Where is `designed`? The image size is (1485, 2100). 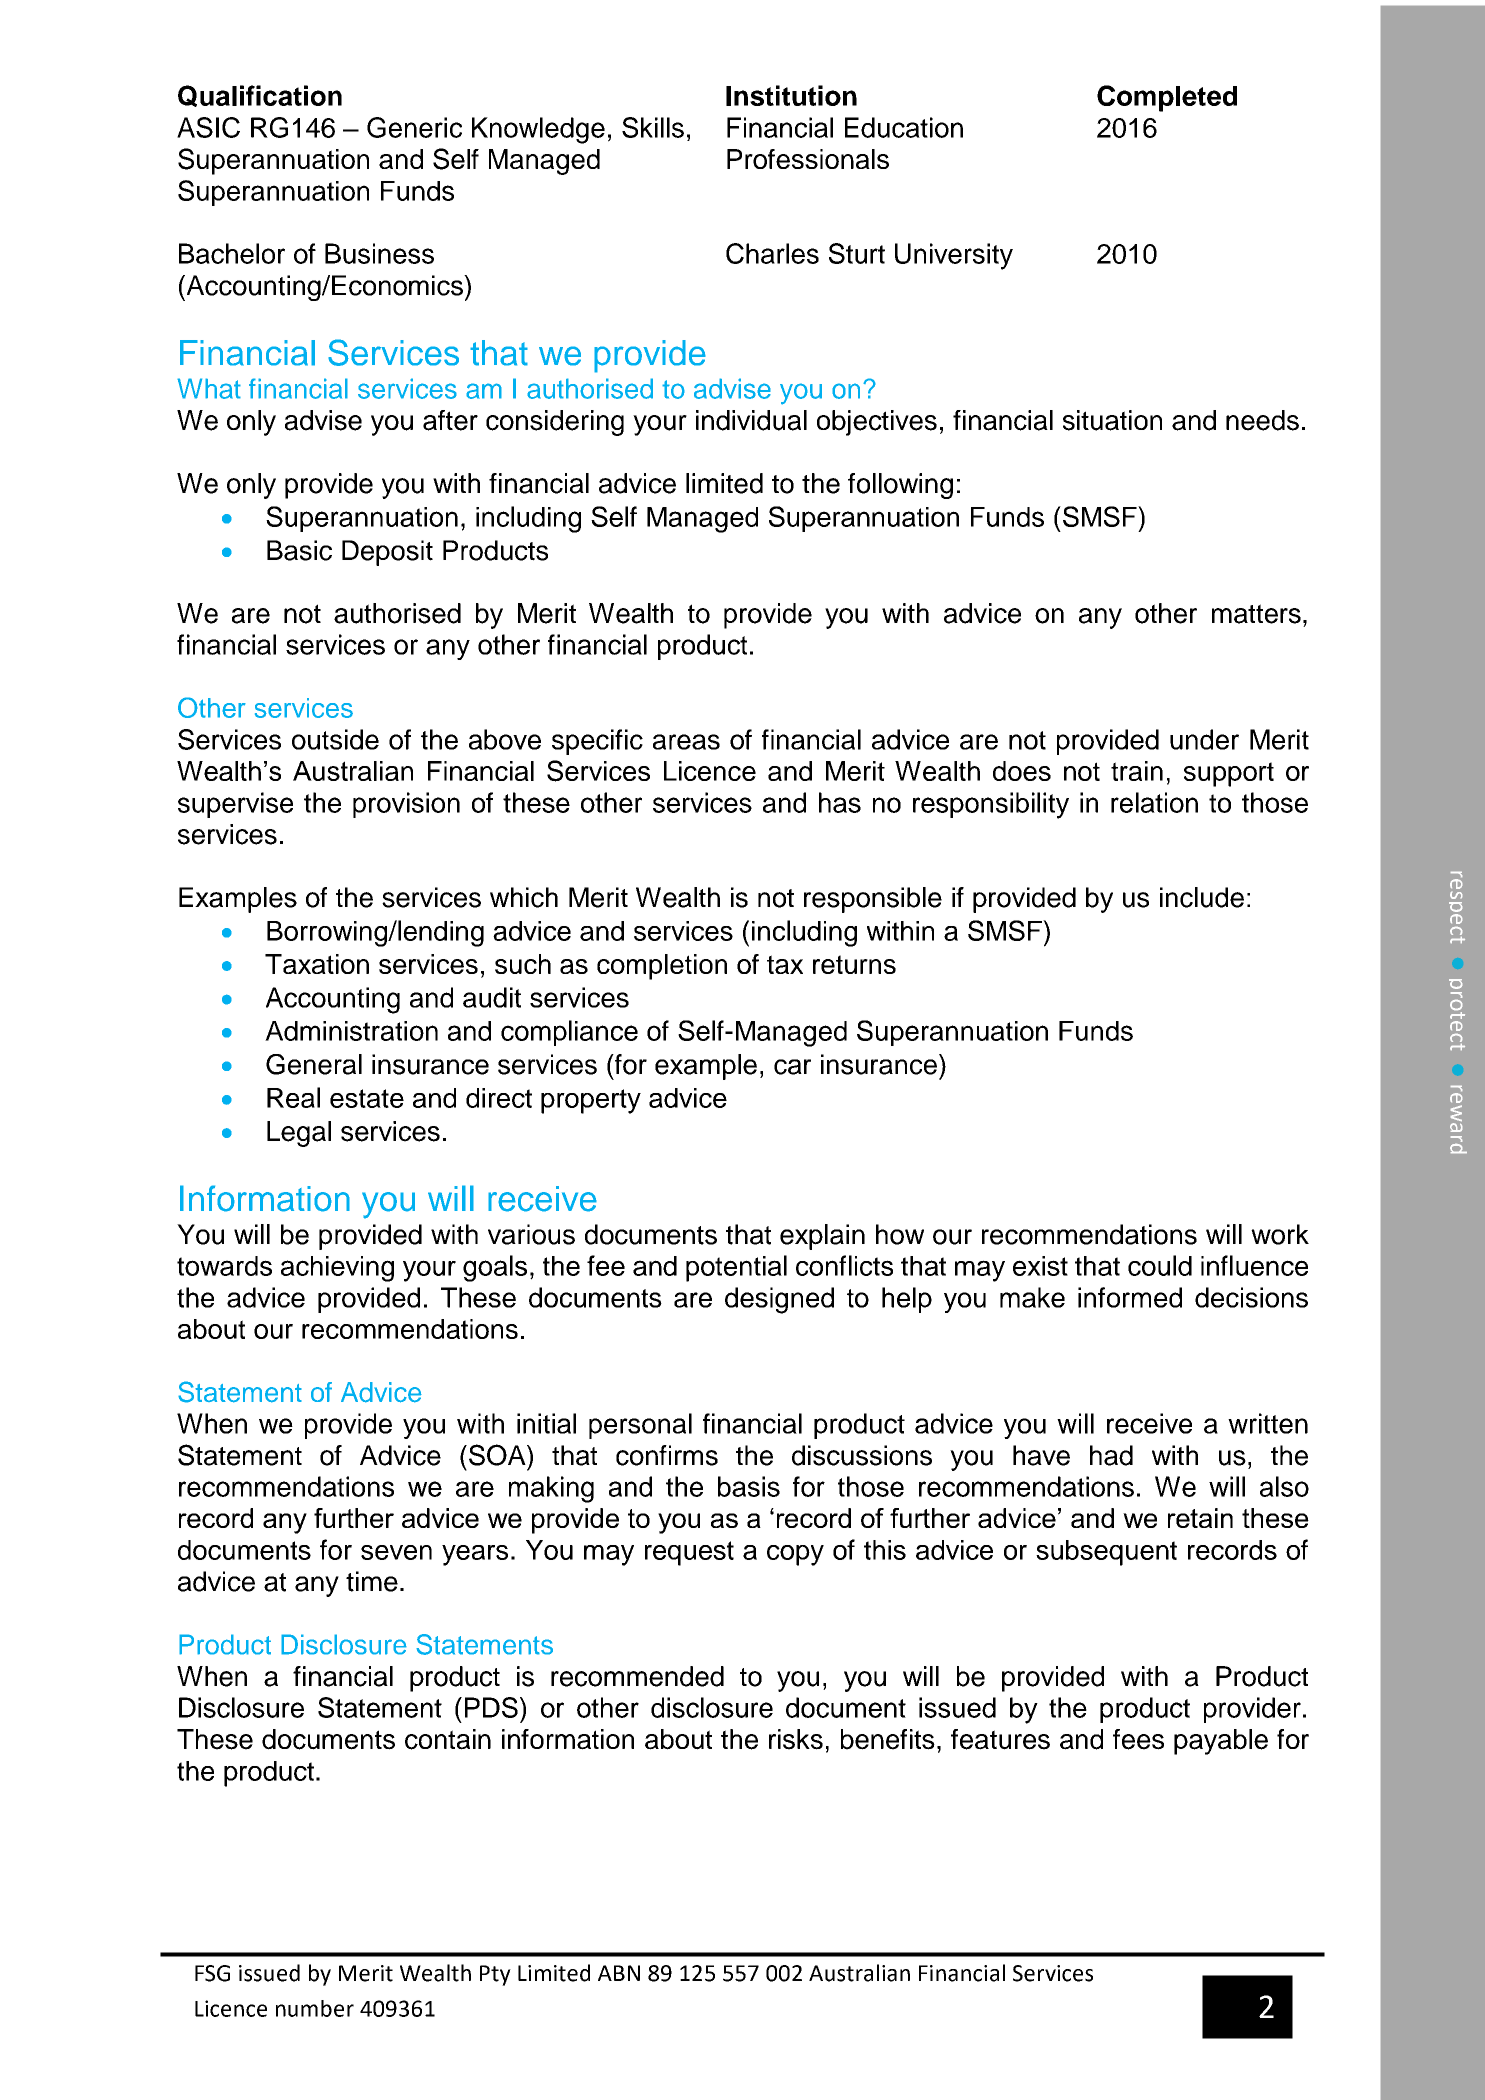 designed is located at coordinates (779, 1300).
